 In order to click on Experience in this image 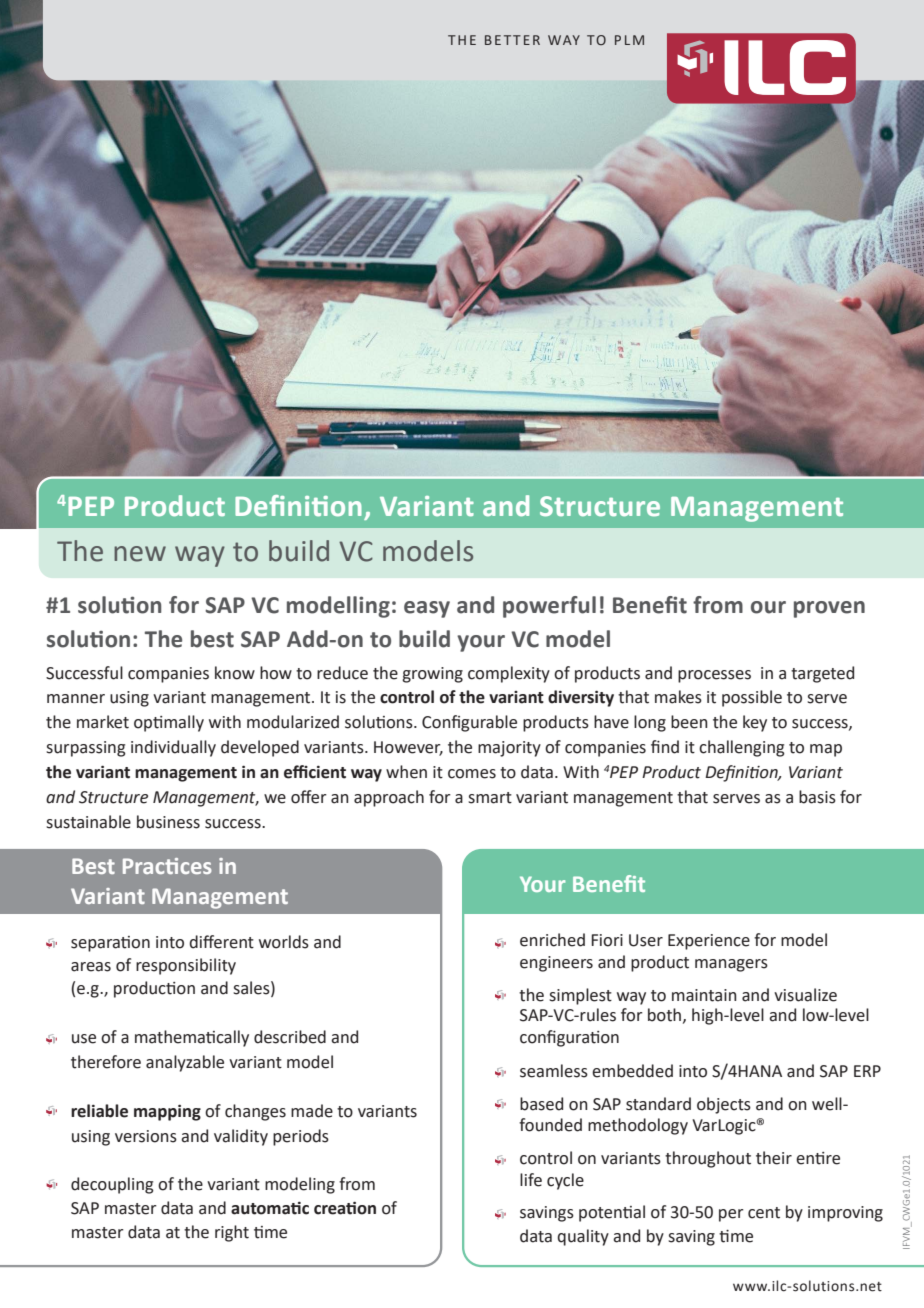, I will do `click(709, 942)`.
